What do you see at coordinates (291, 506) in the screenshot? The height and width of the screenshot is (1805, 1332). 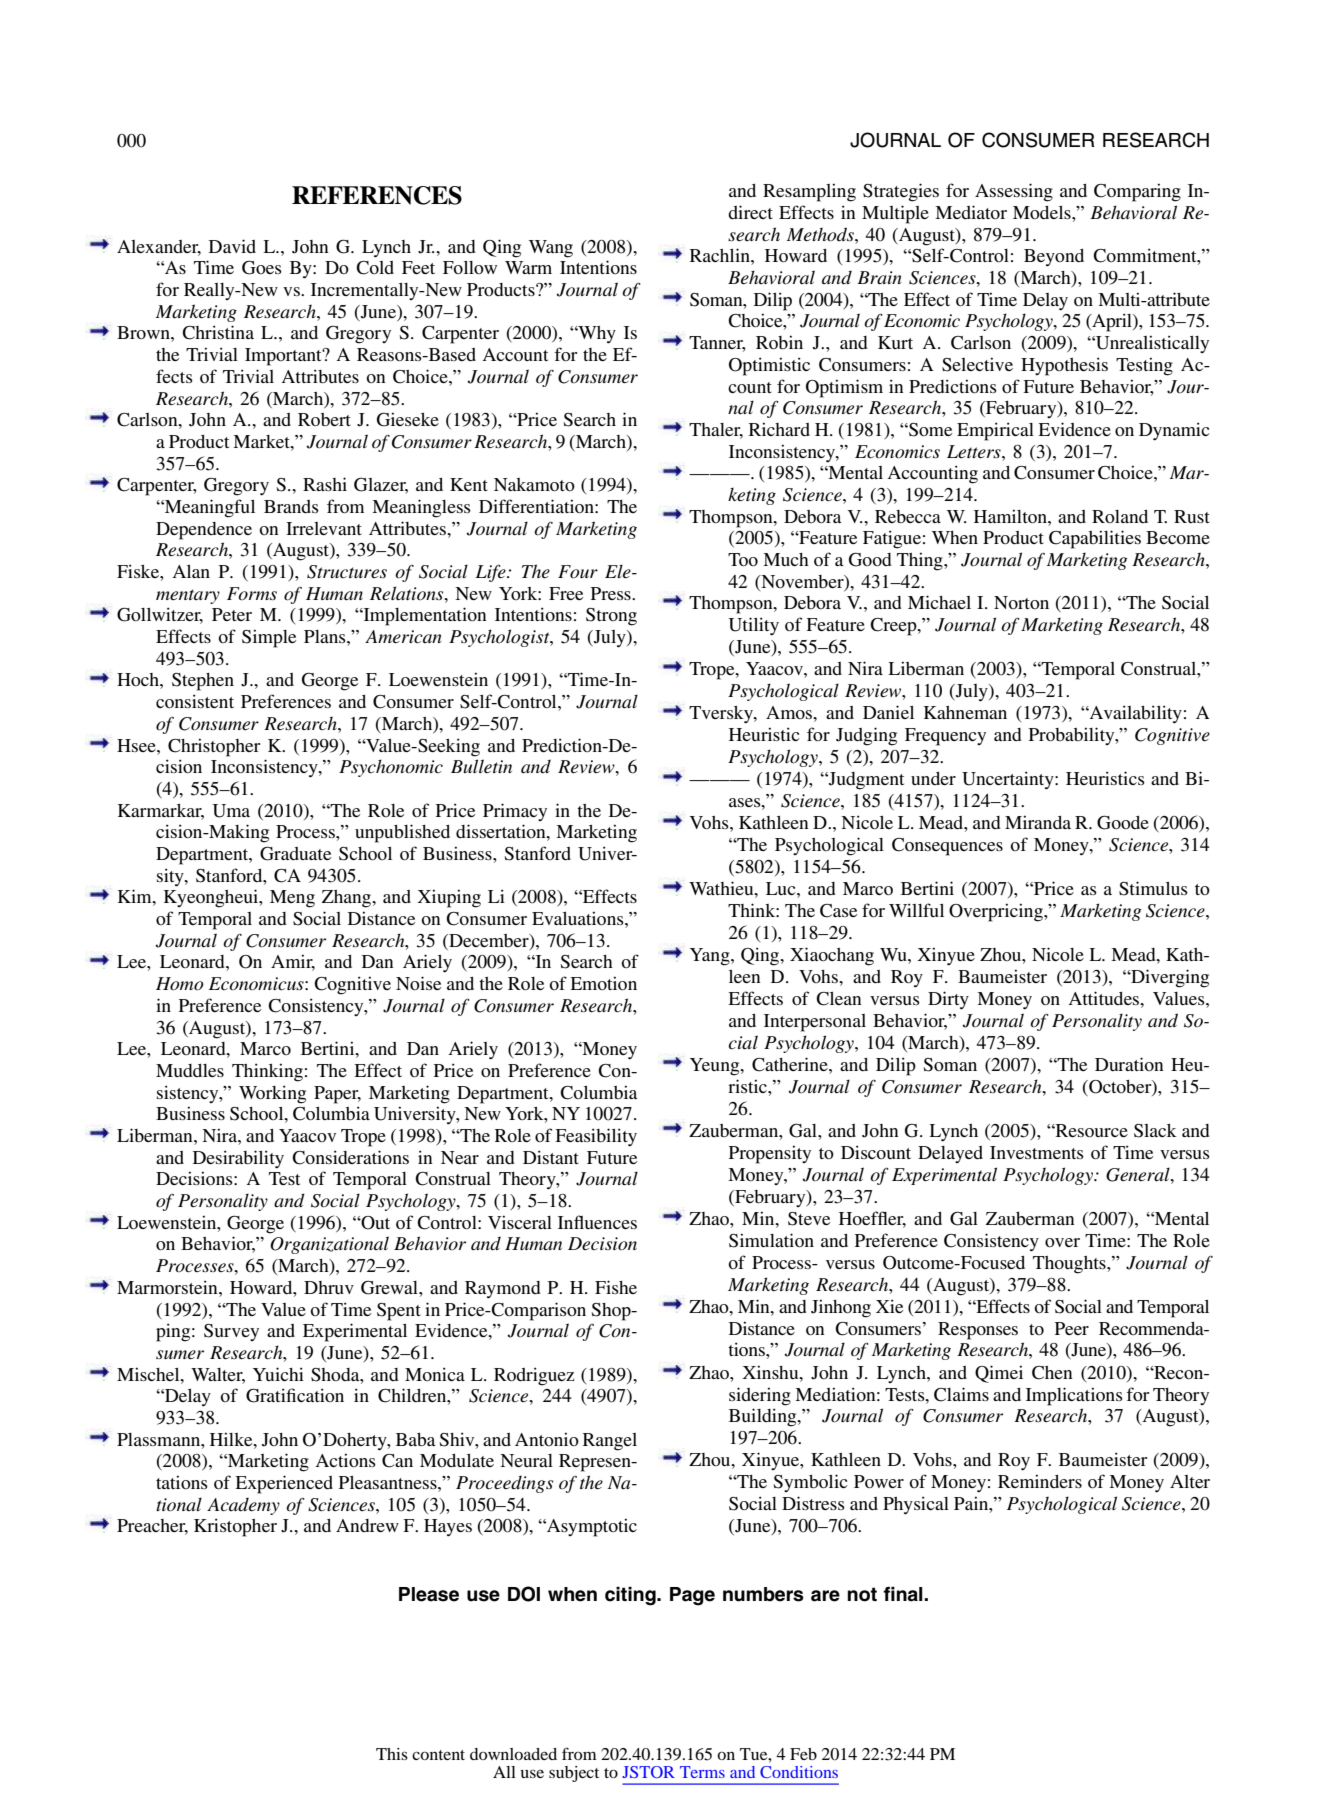 I see `Brands` at bounding box center [291, 506].
